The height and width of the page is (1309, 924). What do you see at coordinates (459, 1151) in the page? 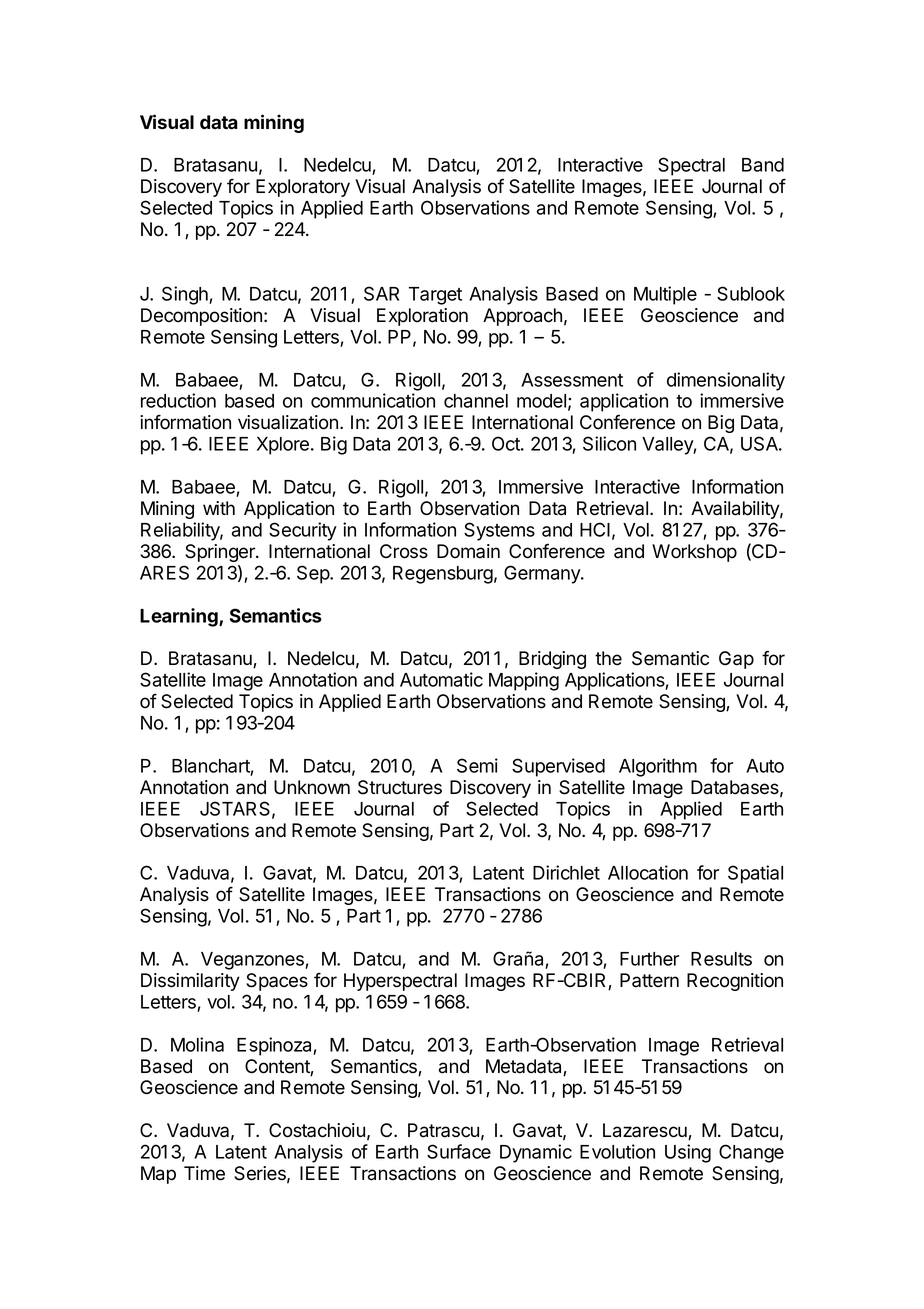
I see `Surface` at bounding box center [459, 1151].
